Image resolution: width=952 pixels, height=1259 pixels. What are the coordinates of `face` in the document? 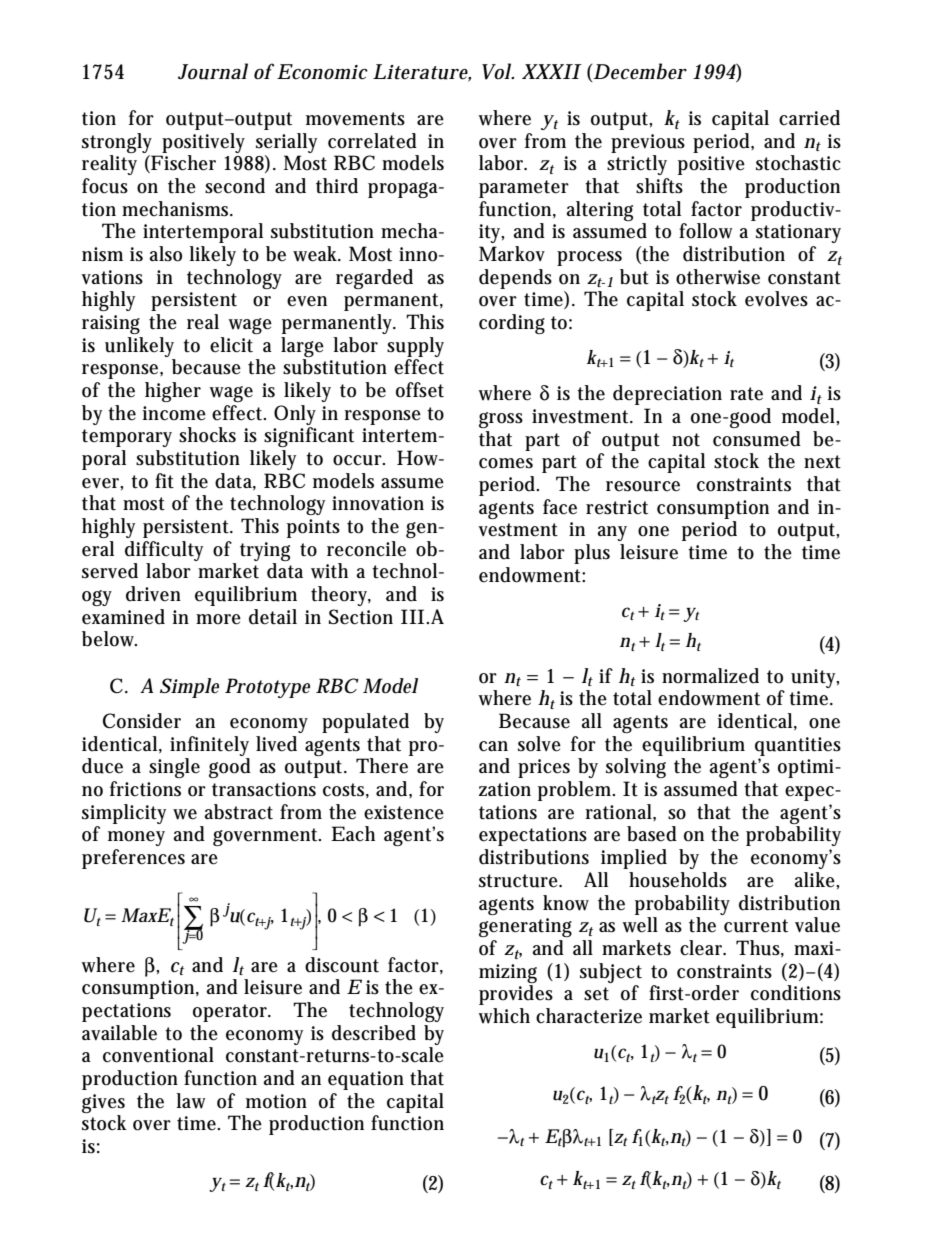 It's located at (560, 507).
